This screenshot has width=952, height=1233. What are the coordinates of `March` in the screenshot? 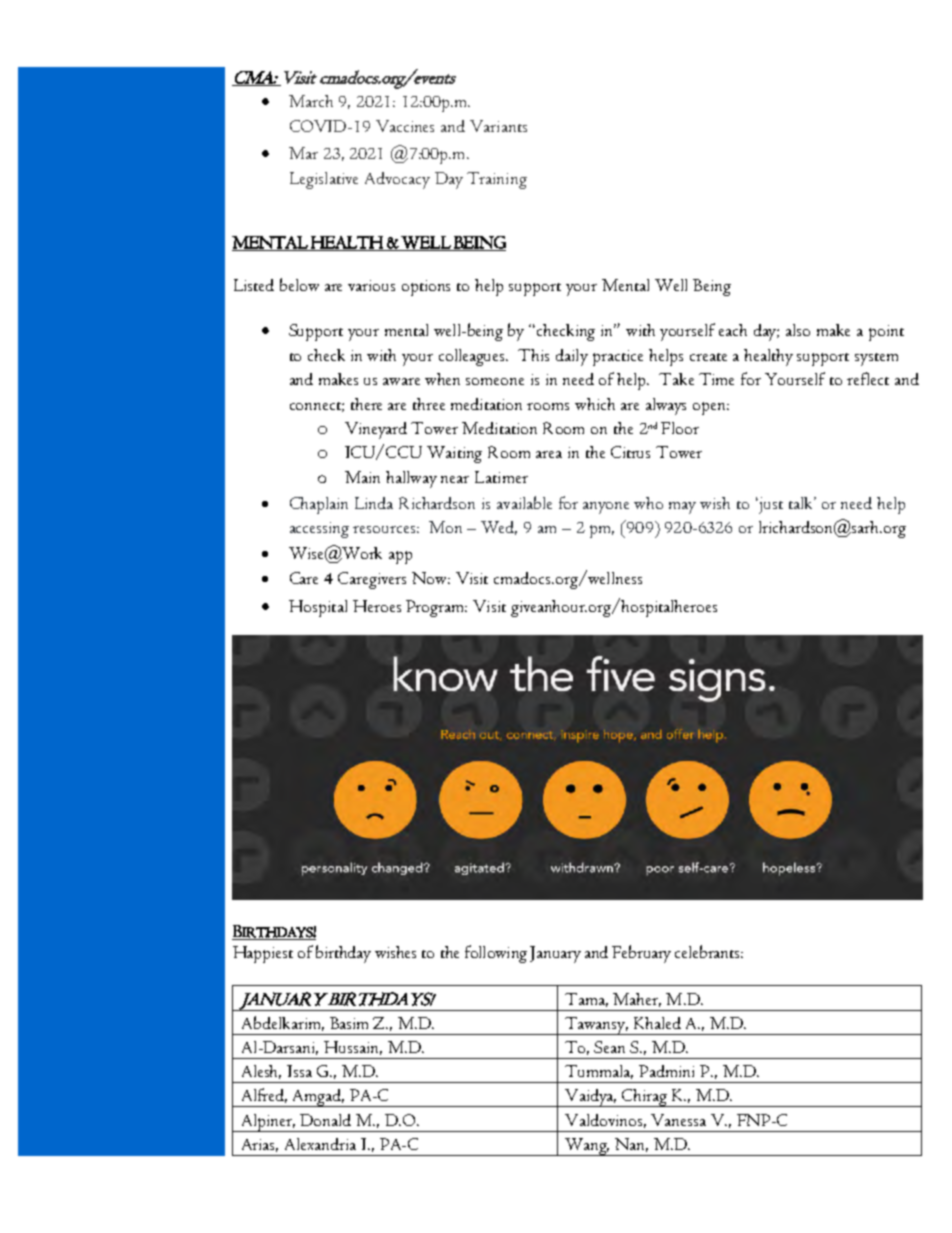 It's located at (311, 101).
